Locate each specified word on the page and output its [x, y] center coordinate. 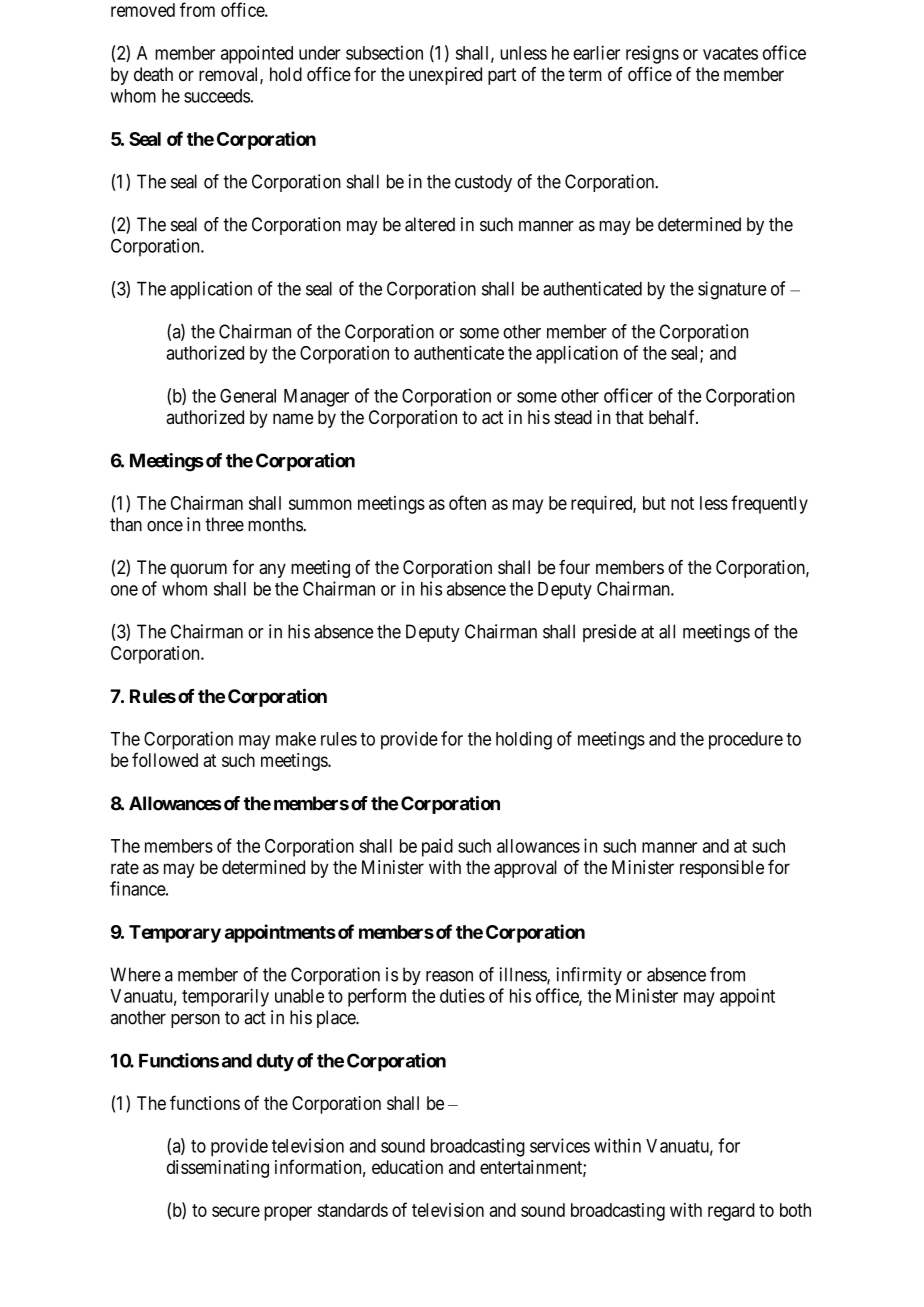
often [467, 502]
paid [437, 847]
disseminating [218, 1169]
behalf [673, 417]
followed [165, 759]
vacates [730, 53]
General [248, 396]
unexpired [445, 76]
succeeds [217, 96]
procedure [746, 741]
